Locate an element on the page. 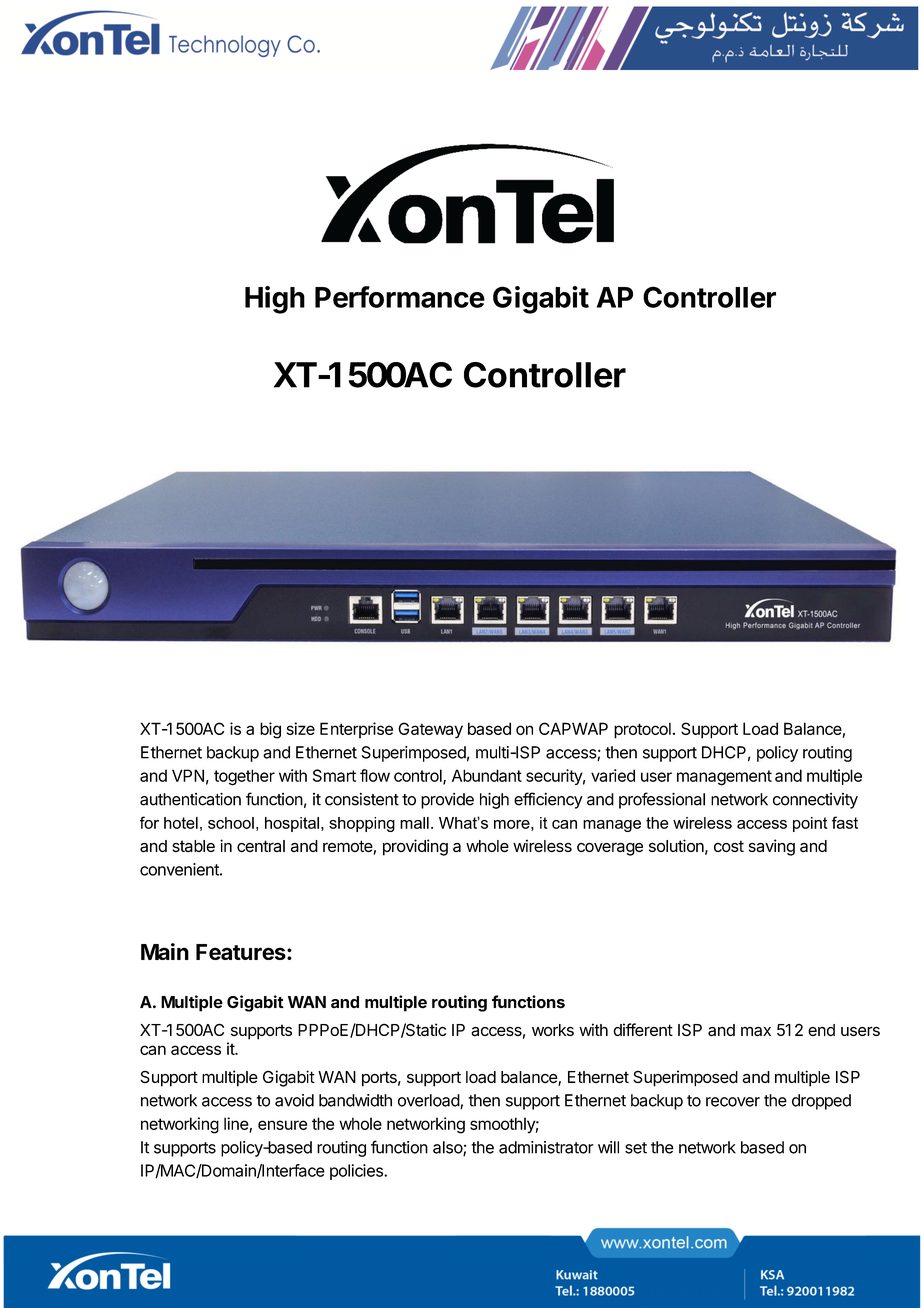  Enterprise is located at coordinates (356, 730).
